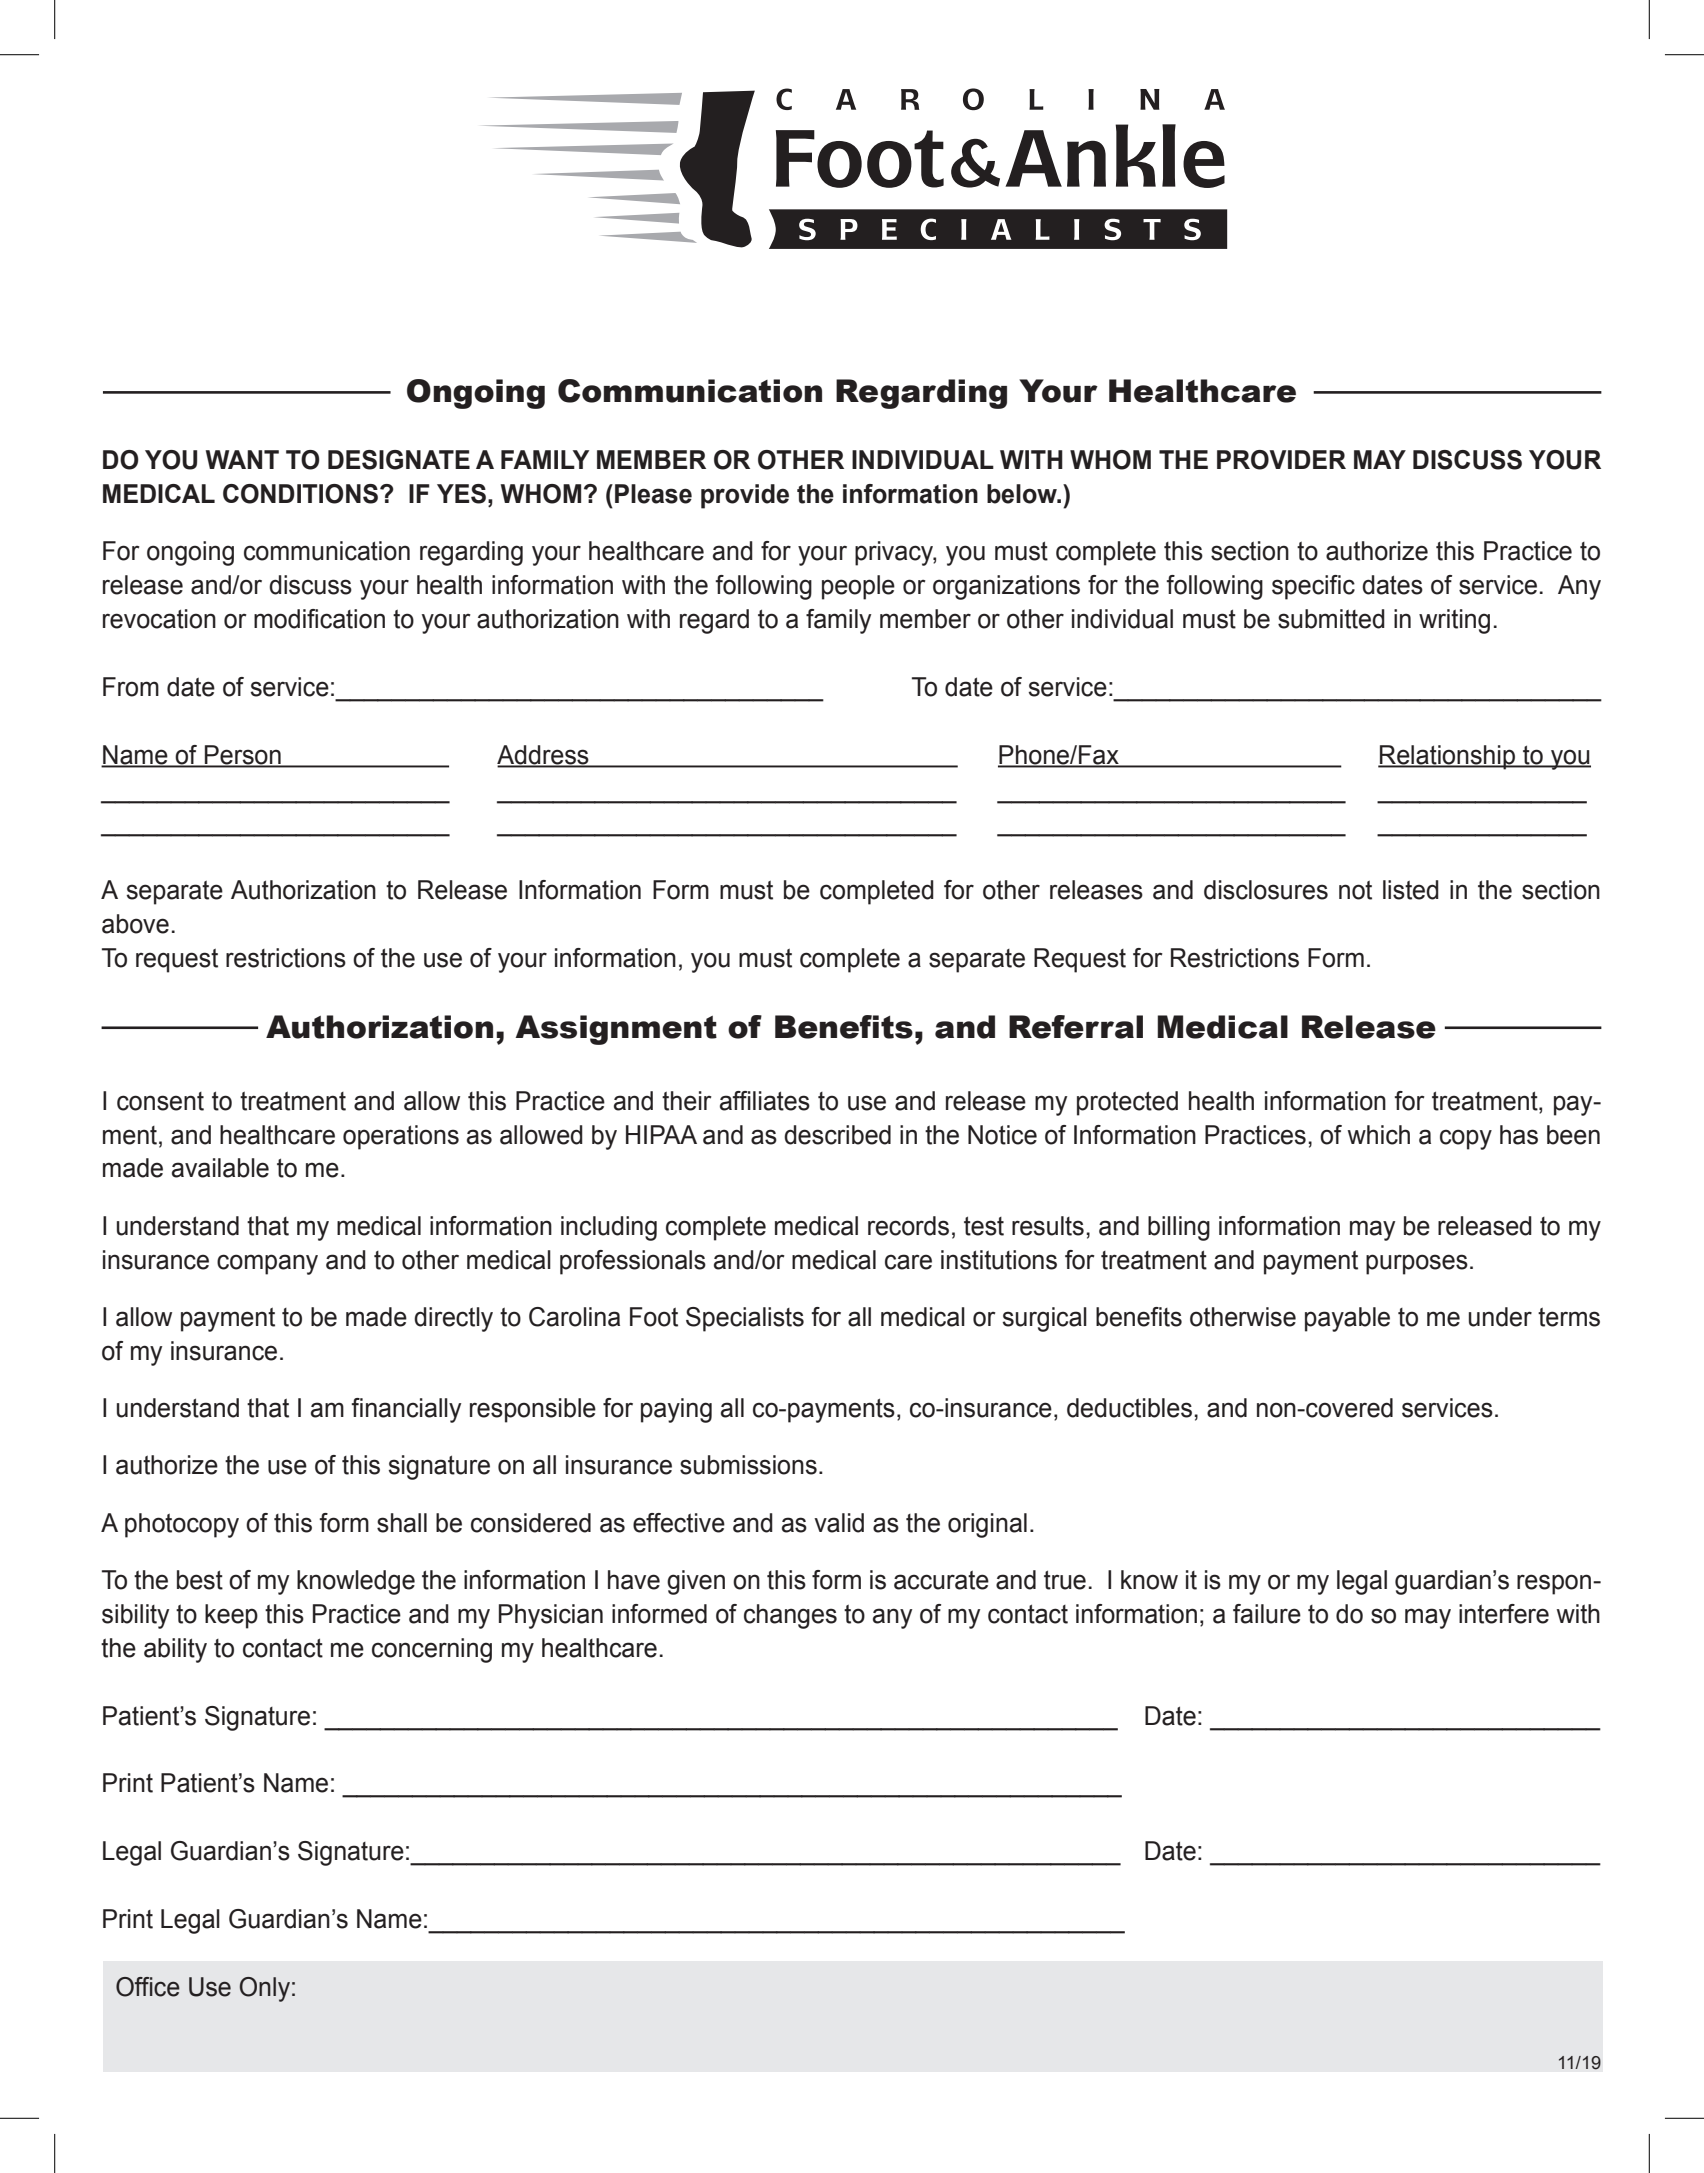 This image has width=1704, height=2173. Describe the element at coordinates (765, 1101) in the image. I see `affiliates` at that location.
